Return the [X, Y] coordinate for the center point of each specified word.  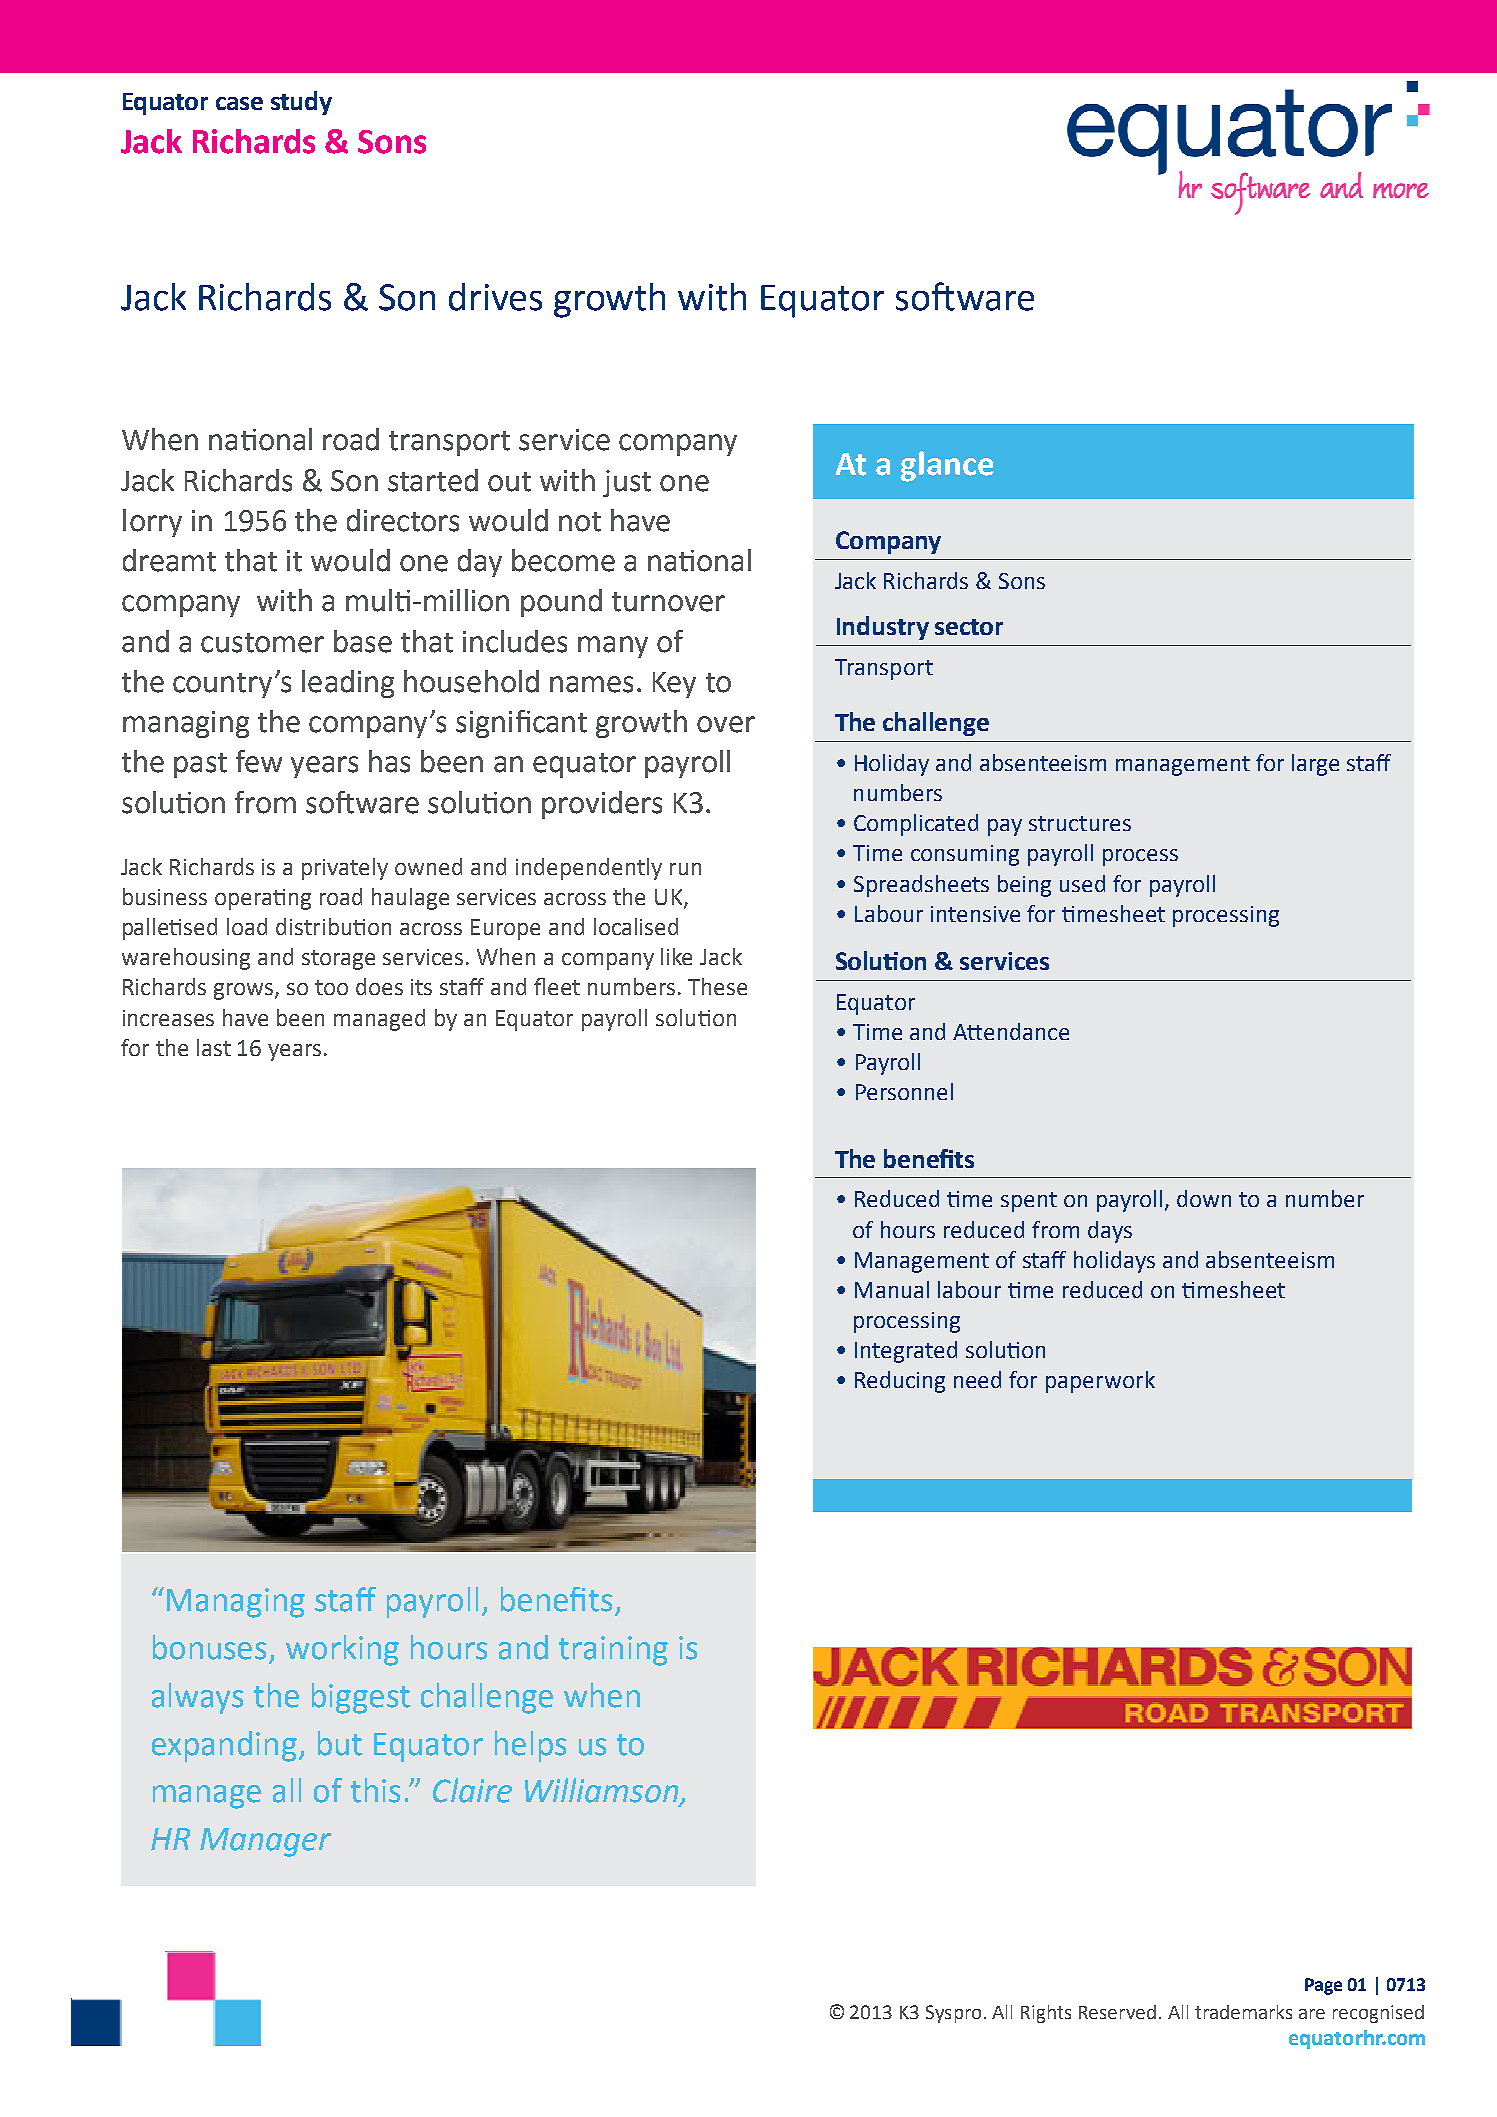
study [301, 103]
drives [495, 297]
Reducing [900, 1382]
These [717, 986]
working [342, 1650]
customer [262, 643]
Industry [883, 628]
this [375, 1790]
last [214, 1047]
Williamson [603, 1791]
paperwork [1100, 1382]
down [1204, 1198]
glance [946, 466]
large [1315, 765]
